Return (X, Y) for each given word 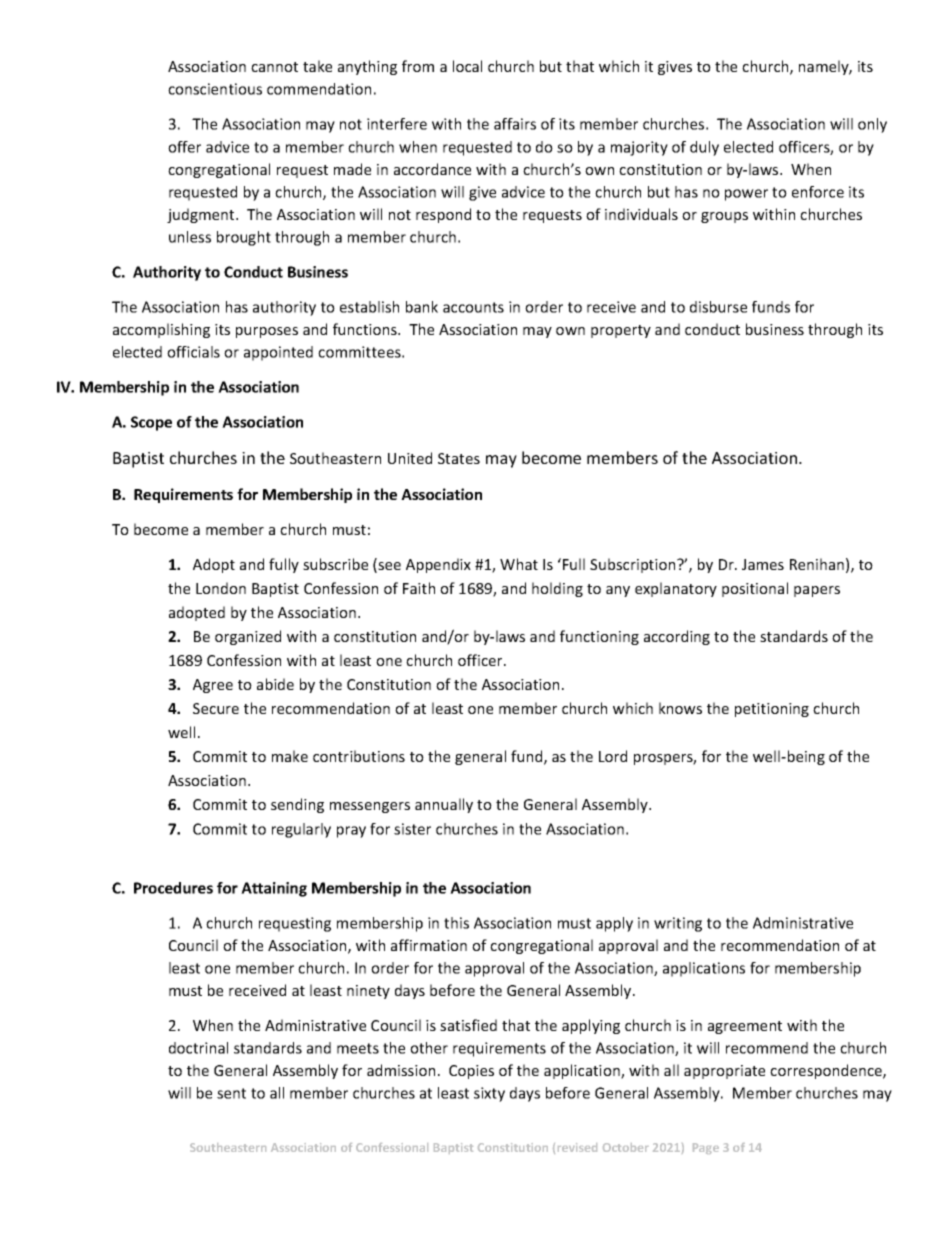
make (290, 756)
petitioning (772, 710)
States (459, 458)
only (872, 125)
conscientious (215, 89)
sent (231, 1093)
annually (444, 805)
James (763, 564)
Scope (151, 423)
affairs (515, 124)
